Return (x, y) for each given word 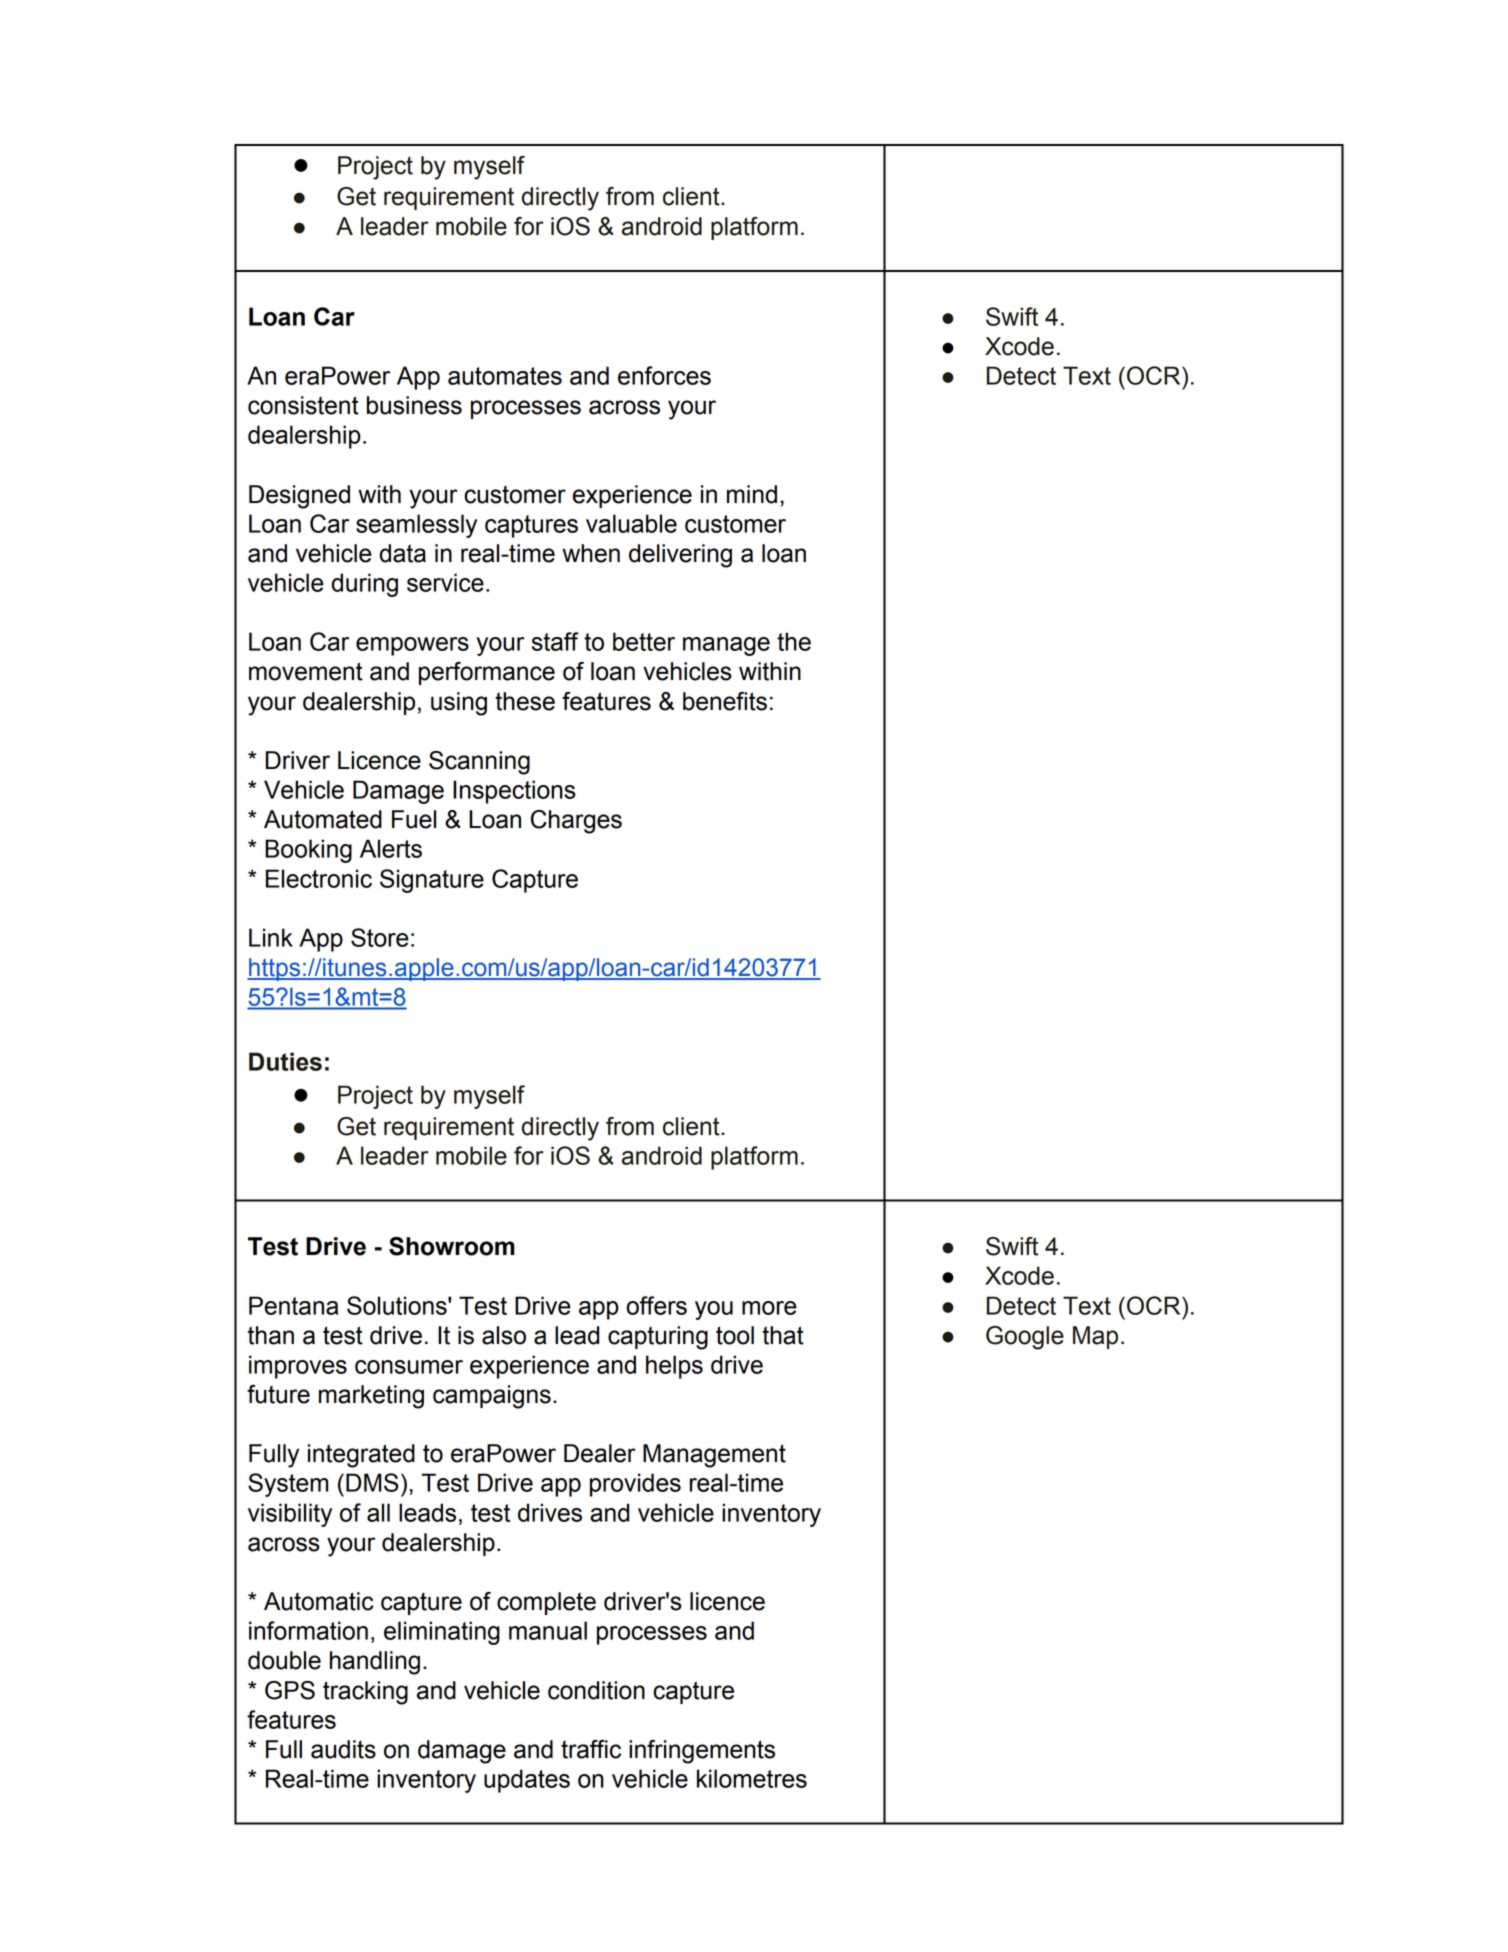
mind (752, 494)
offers (656, 1305)
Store (380, 937)
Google (1025, 1338)
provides (635, 1485)
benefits (725, 701)
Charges (576, 822)
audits (343, 1749)
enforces (664, 375)
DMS (372, 1482)
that (783, 1335)
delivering (680, 556)
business (414, 405)
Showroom (452, 1246)
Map (1095, 1337)
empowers (412, 646)
